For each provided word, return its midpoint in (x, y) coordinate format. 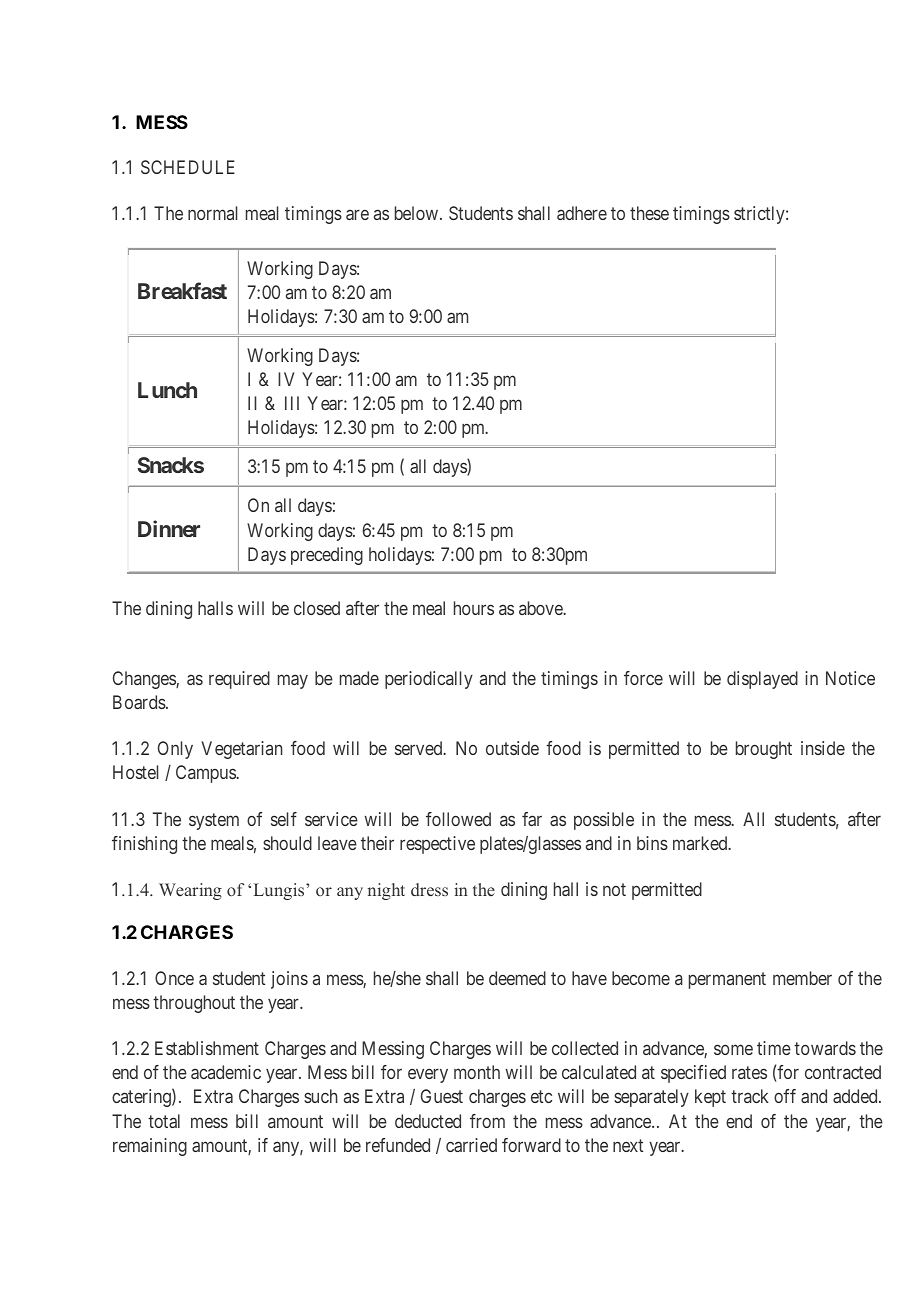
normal (212, 213)
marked (701, 843)
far (532, 819)
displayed (762, 680)
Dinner (169, 528)
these (649, 213)
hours (474, 608)
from (487, 1121)
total (164, 1121)
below (418, 213)
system (214, 821)
